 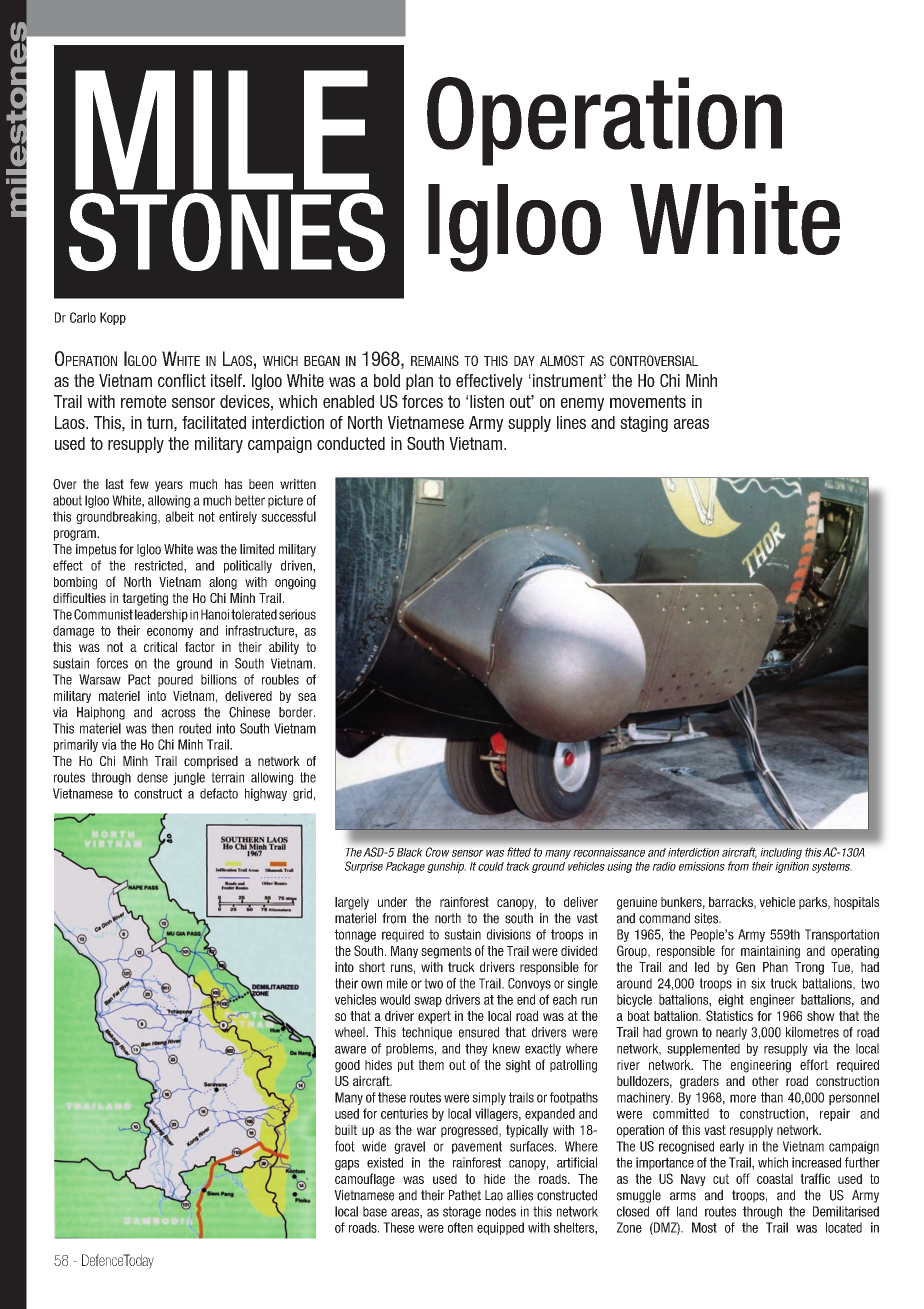 What do you see at coordinates (462, 1212) in the screenshot?
I see `storage` at bounding box center [462, 1212].
